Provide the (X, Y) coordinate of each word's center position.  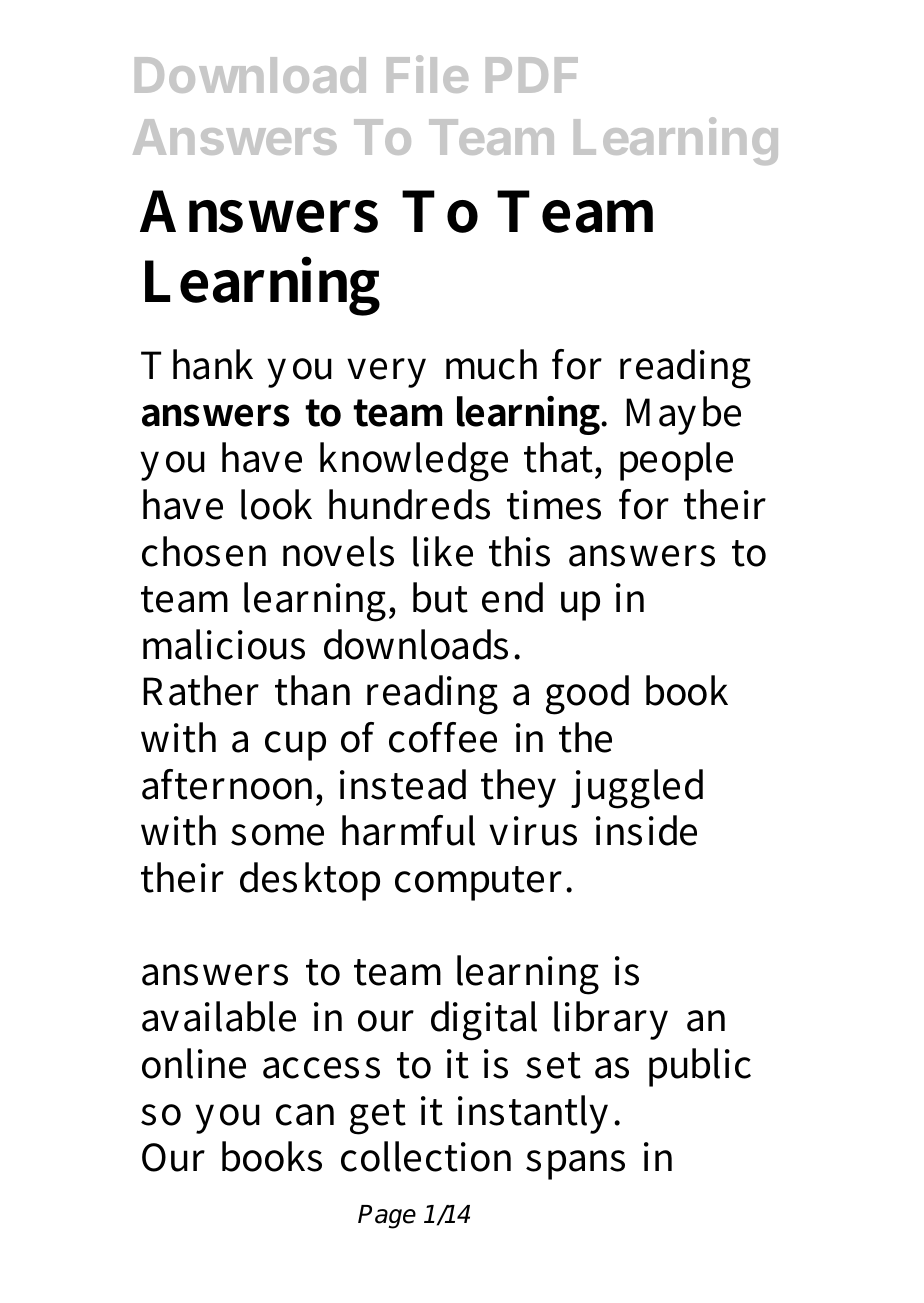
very (386, 373)
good (587, 695)
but (440, 597)
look (276, 504)
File (427, 74)
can (305, 1115)
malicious (224, 644)
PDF (532, 75)
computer (481, 883)
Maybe (683, 415)
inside (646, 830)
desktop (310, 881)
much (491, 364)
